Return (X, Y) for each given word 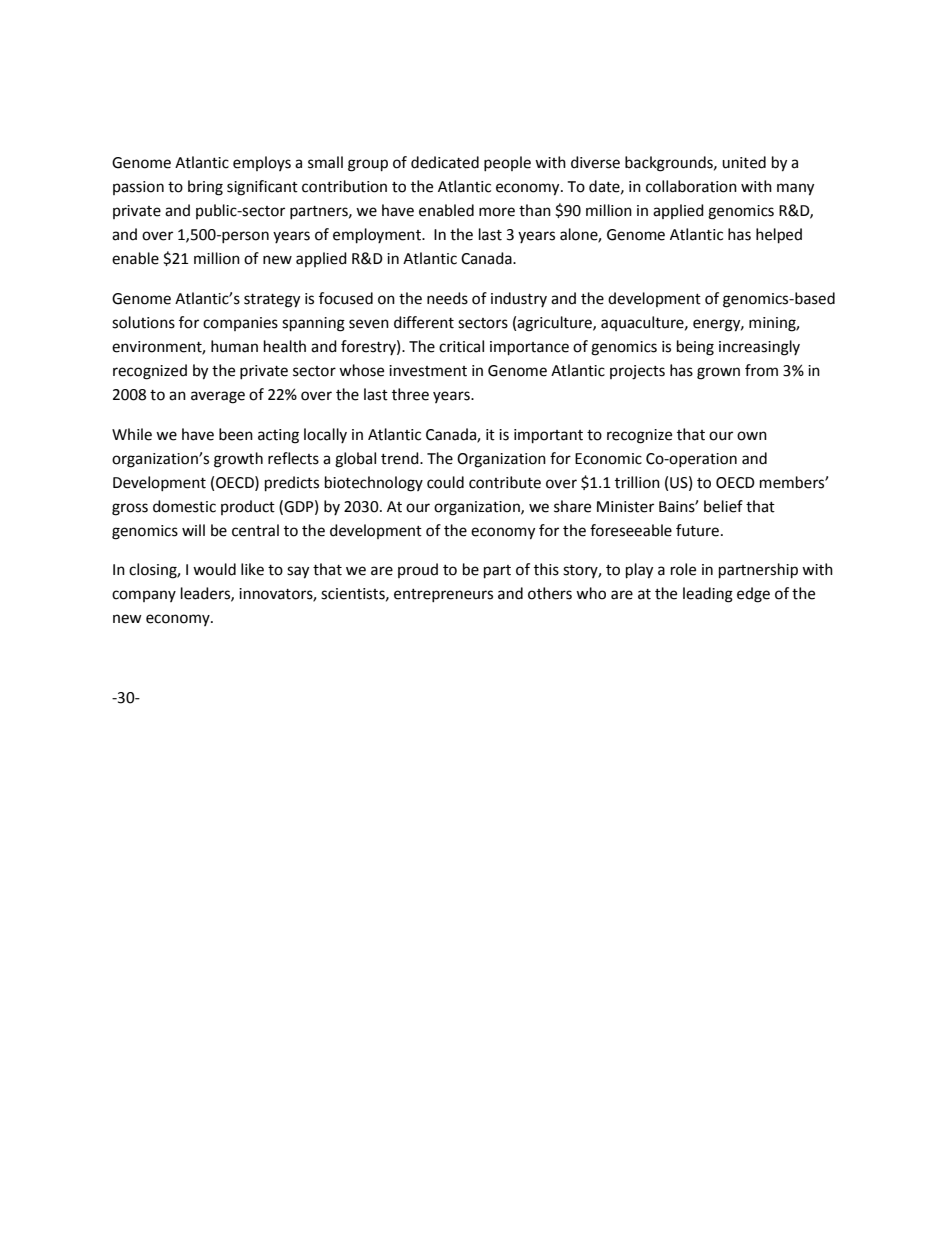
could (445, 482)
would (214, 569)
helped (779, 236)
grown (718, 373)
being (695, 348)
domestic (184, 506)
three (410, 394)
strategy (272, 301)
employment (378, 236)
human (234, 346)
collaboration (691, 186)
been (236, 434)
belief (723, 506)
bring (205, 188)
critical (461, 346)
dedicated (445, 162)
